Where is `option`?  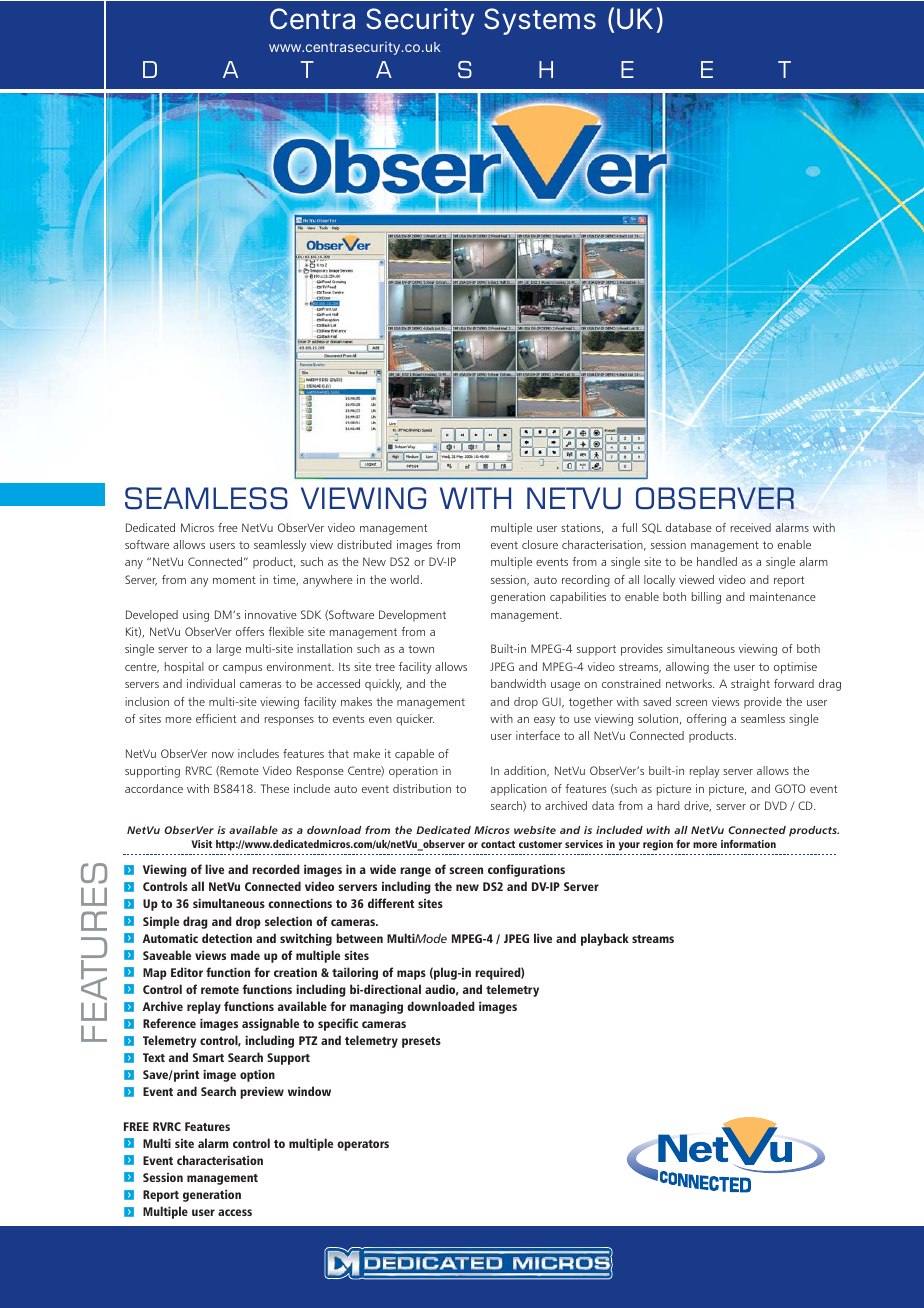 option is located at coordinates (257, 1076).
